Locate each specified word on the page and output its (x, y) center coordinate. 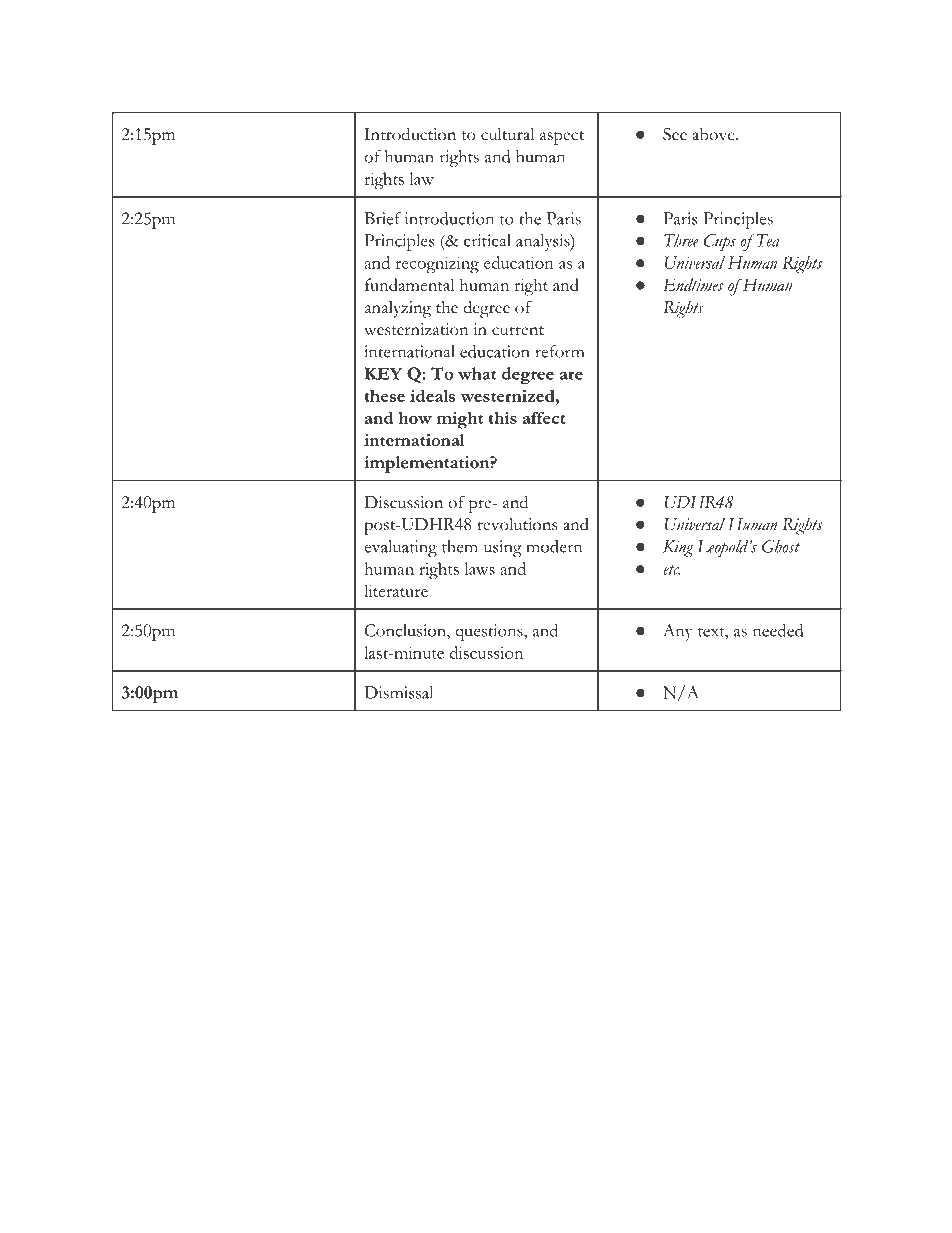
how (415, 417)
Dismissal (398, 692)
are (571, 375)
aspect (562, 138)
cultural (507, 134)
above (714, 134)
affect (544, 417)
